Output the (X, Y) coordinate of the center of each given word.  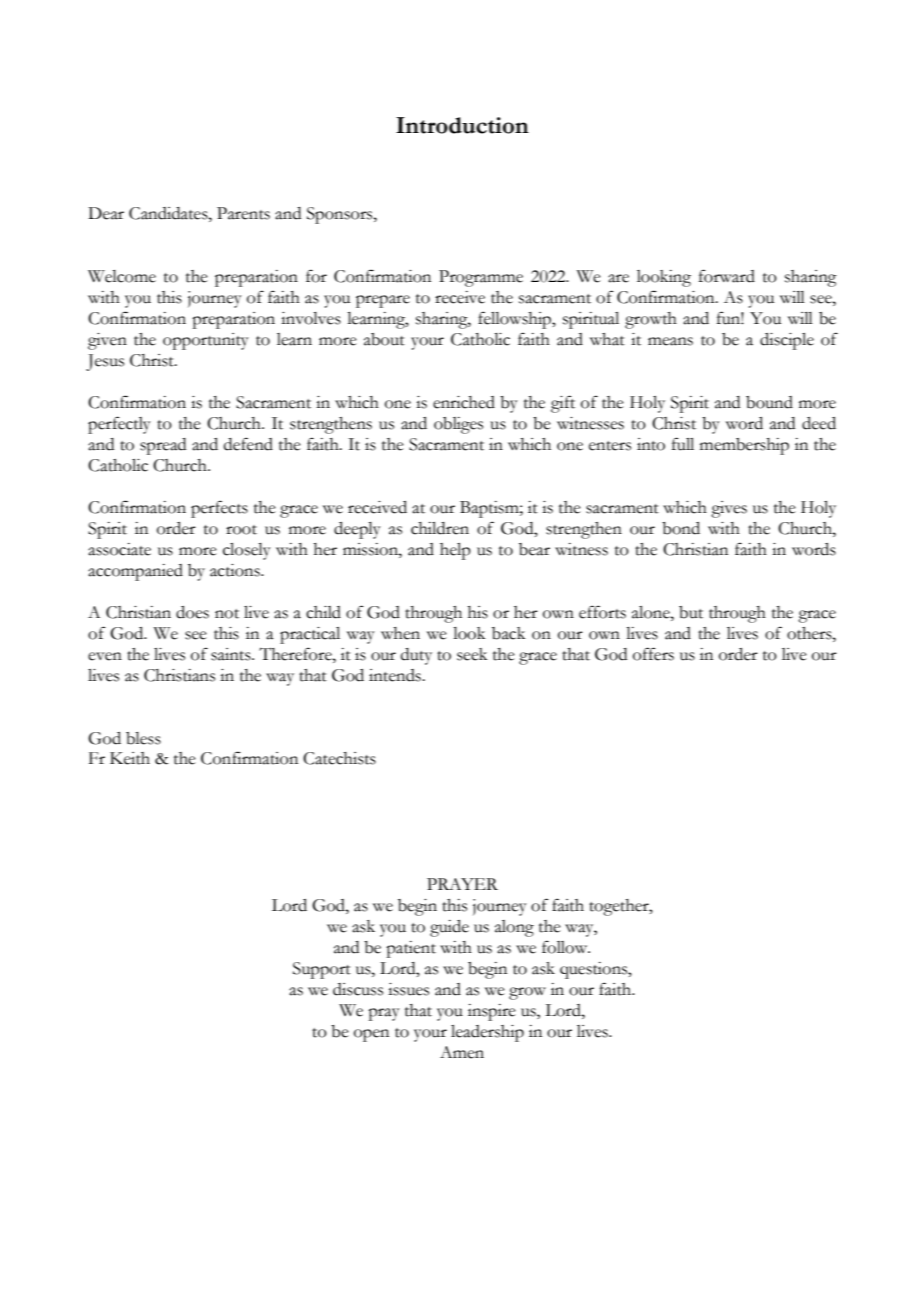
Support (322, 970)
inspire (492, 1012)
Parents (243, 213)
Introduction (462, 125)
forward (727, 276)
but (691, 612)
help (455, 551)
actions (236, 570)
